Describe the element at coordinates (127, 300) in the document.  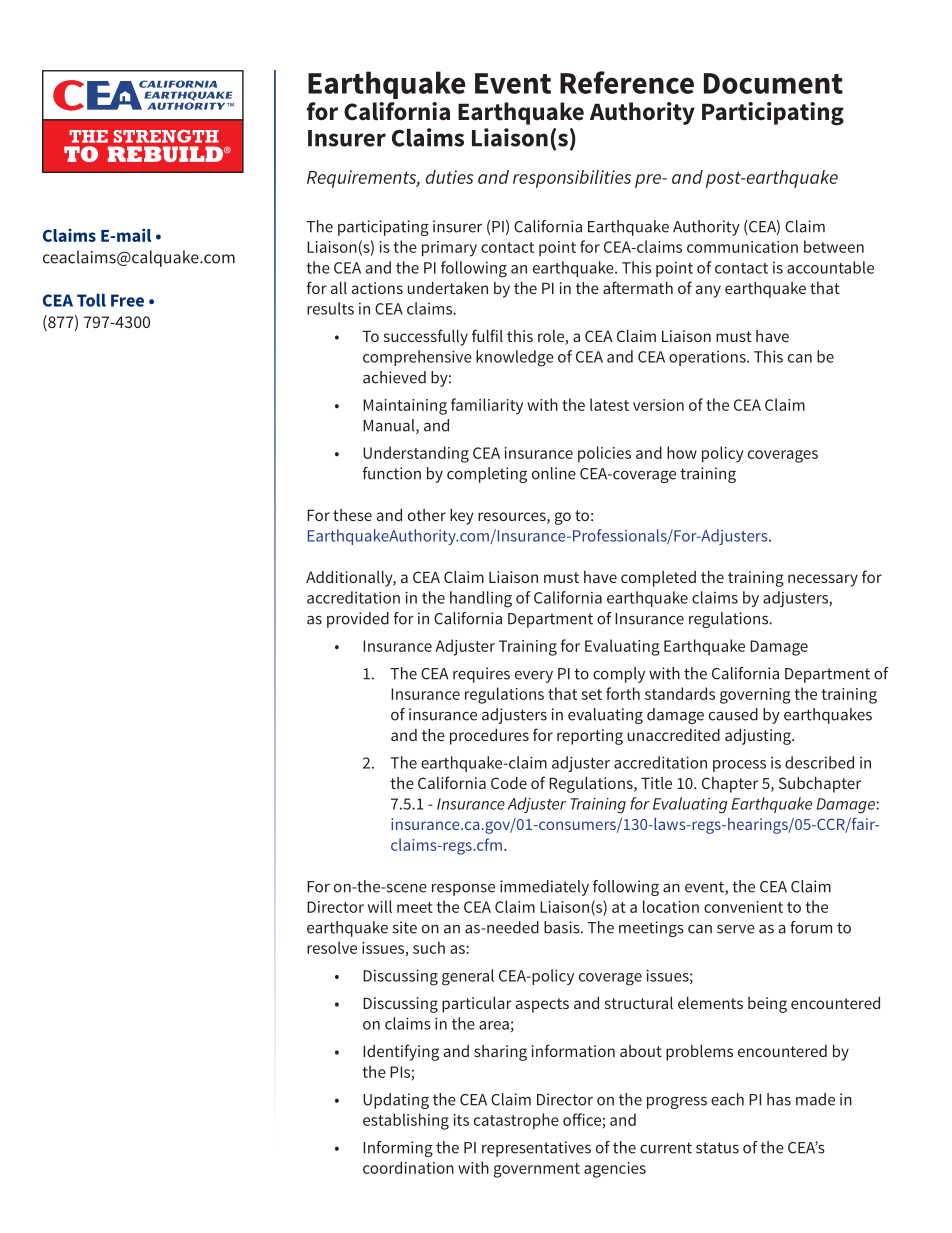
I see `Free` at that location.
